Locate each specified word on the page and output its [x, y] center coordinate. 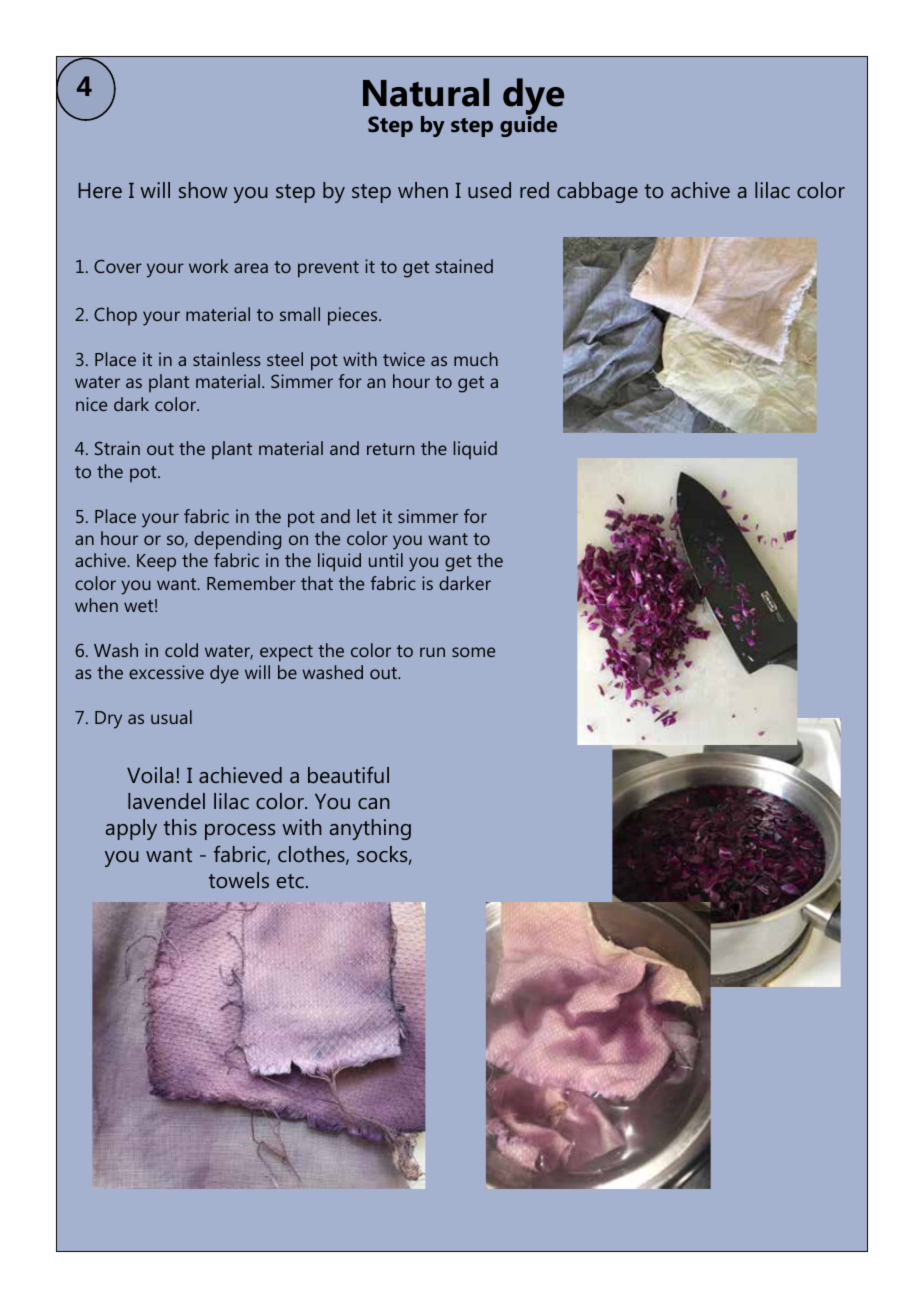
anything [370, 829]
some [473, 652]
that [317, 583]
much [476, 359]
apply [131, 829]
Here [100, 190]
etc [290, 881]
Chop [115, 316]
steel [285, 359]
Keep [156, 563]
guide [528, 125]
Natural [426, 92]
